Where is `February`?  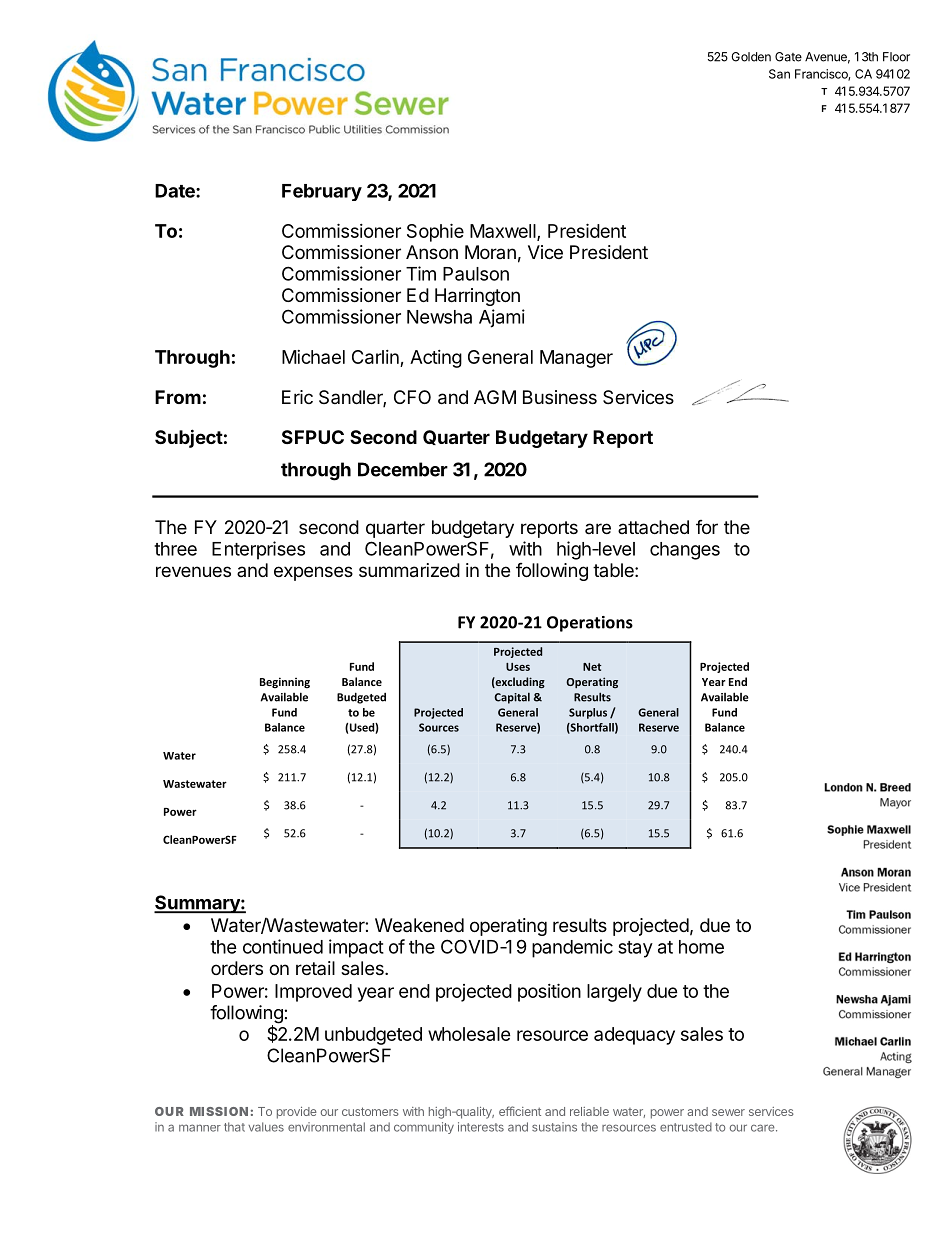
February is located at coordinates (322, 192).
